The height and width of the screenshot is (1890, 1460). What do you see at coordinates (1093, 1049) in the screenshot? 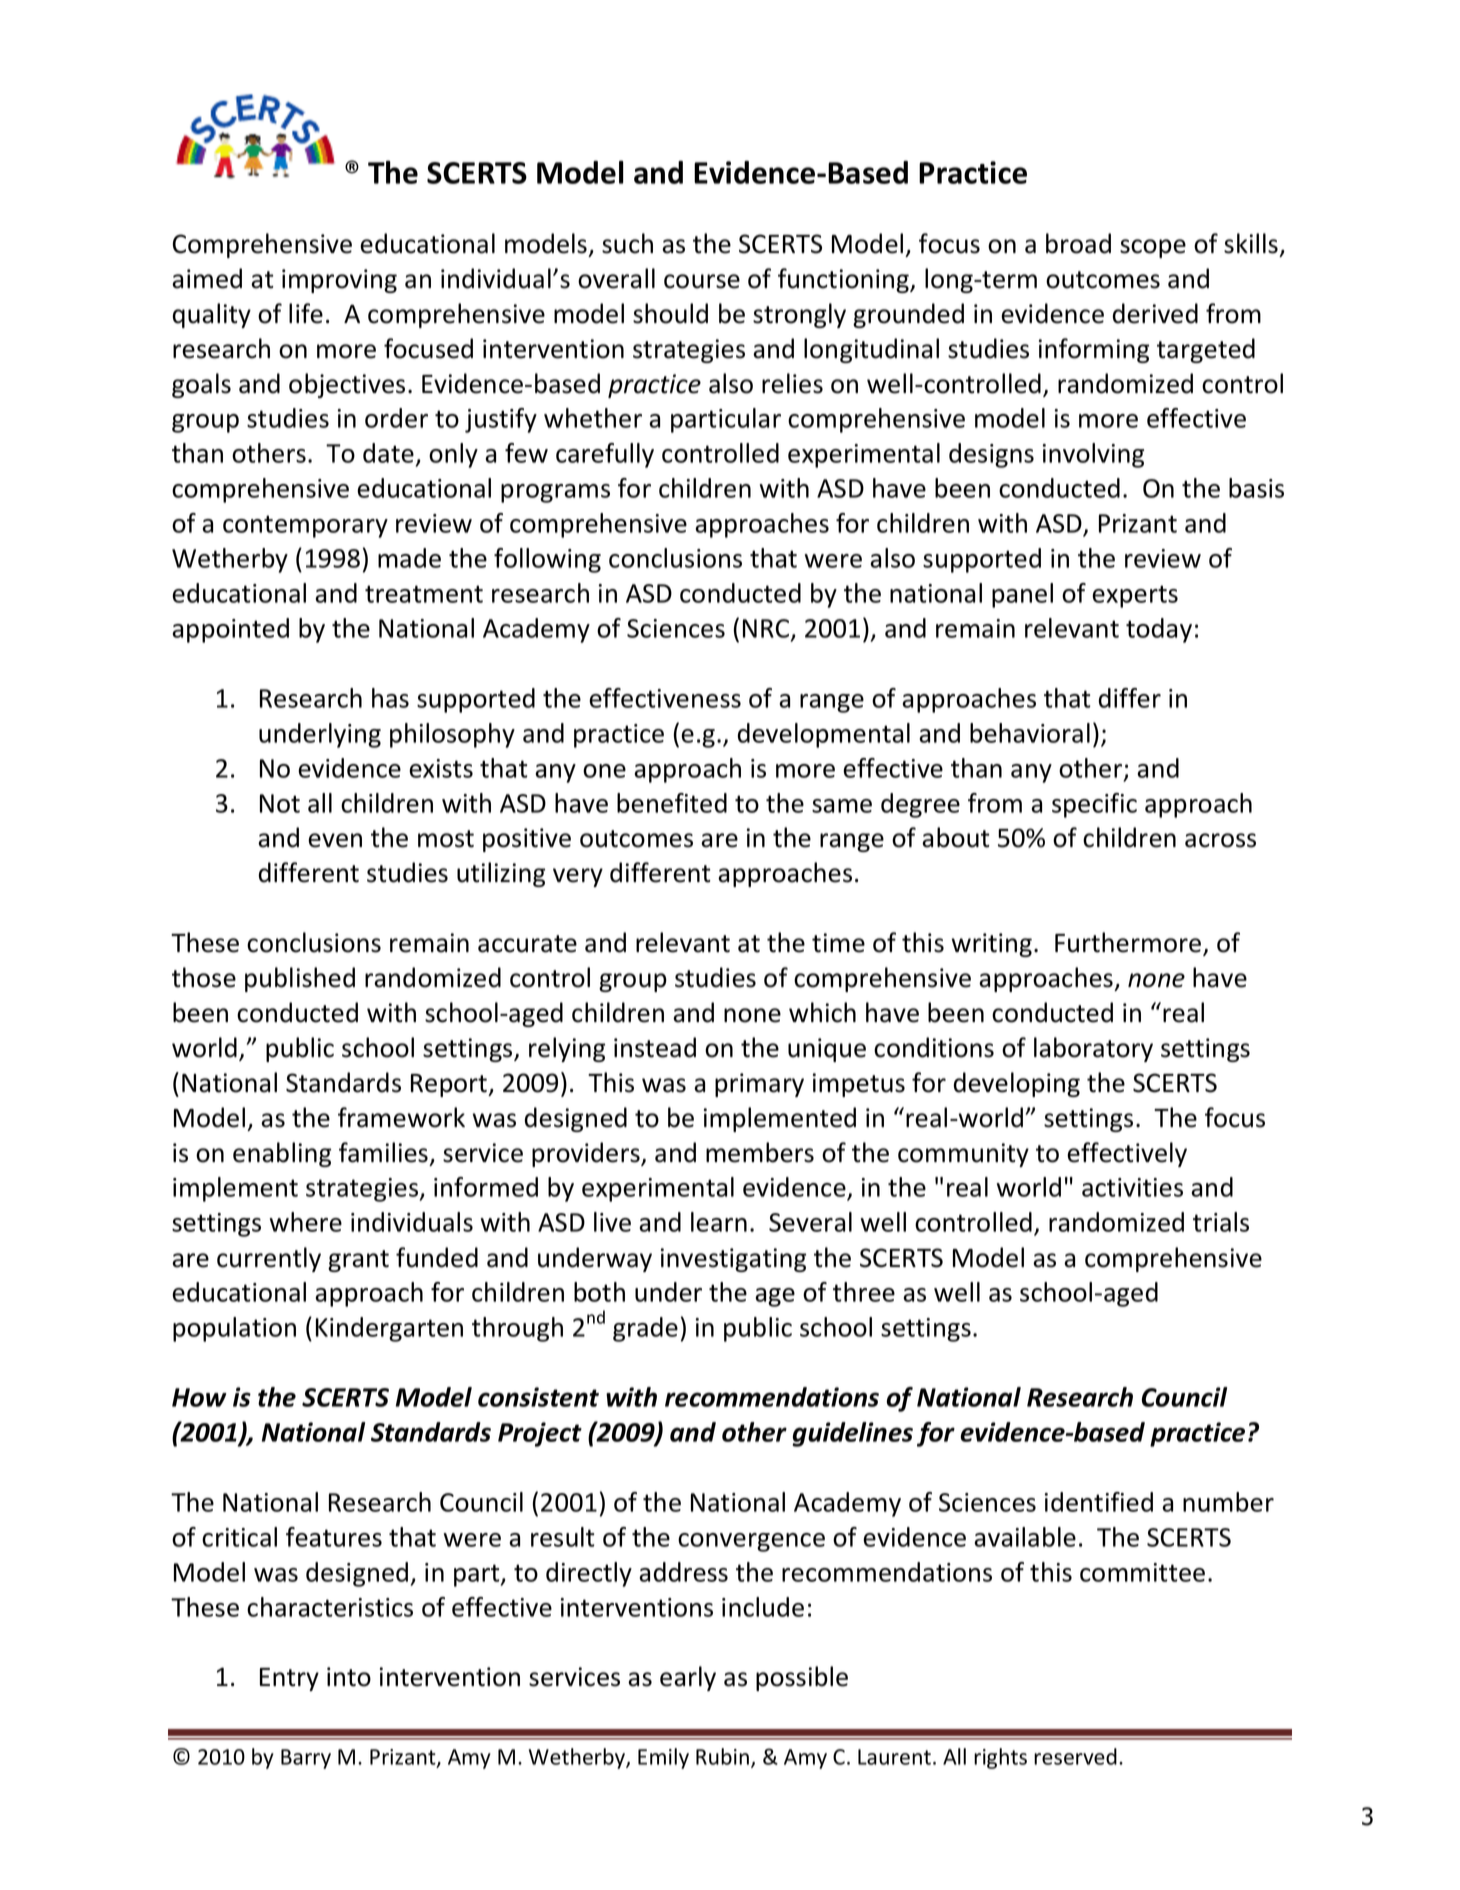
I see `laboratory` at bounding box center [1093, 1049].
